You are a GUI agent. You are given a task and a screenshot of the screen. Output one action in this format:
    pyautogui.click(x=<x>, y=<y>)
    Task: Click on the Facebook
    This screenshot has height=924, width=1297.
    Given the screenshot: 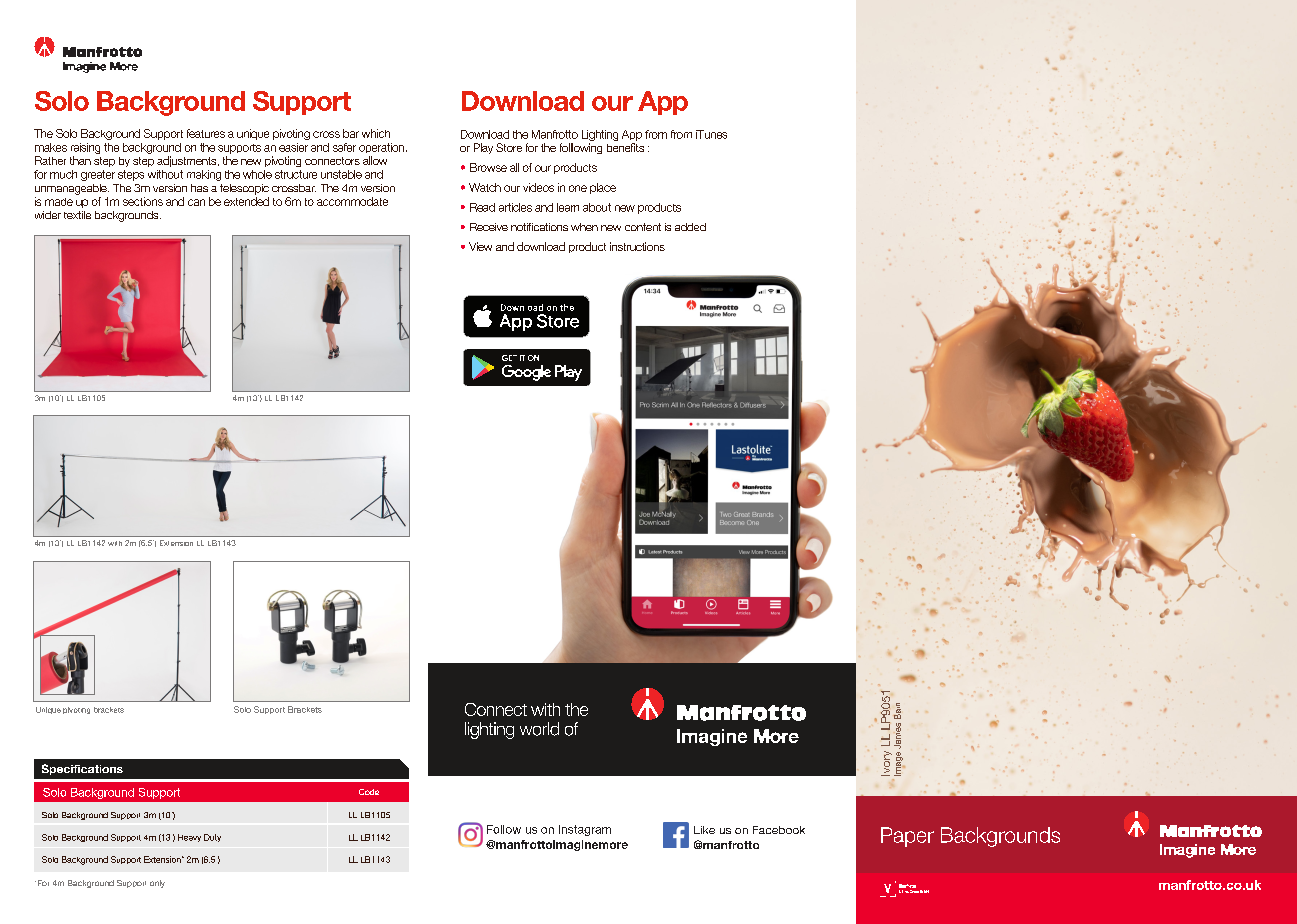 What is the action you would take?
    pyautogui.click(x=779, y=830)
